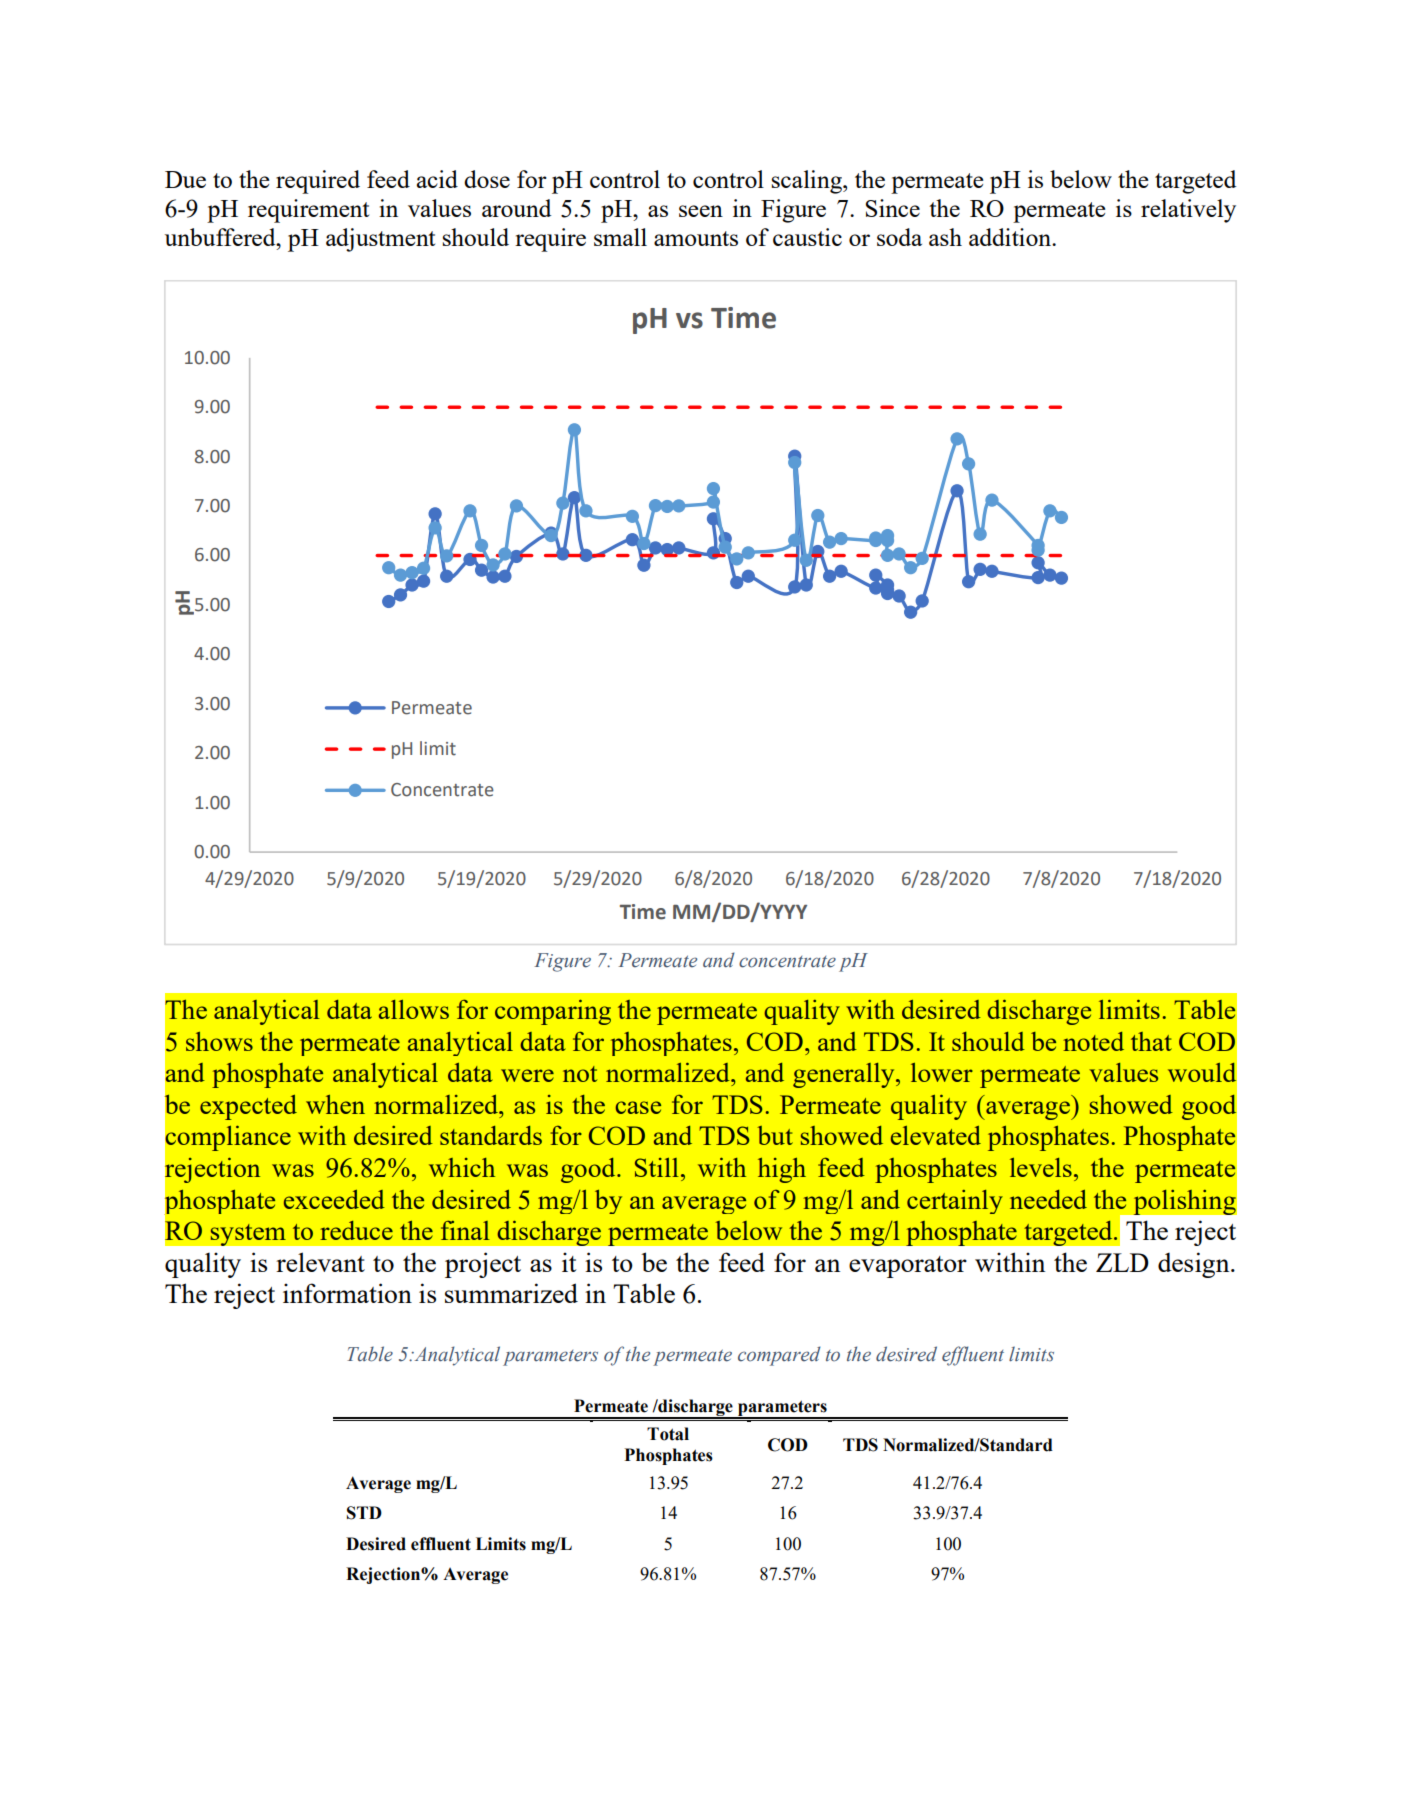 The image size is (1401, 1813). What do you see at coordinates (701, 211) in the page?
I see `seen` at bounding box center [701, 211].
